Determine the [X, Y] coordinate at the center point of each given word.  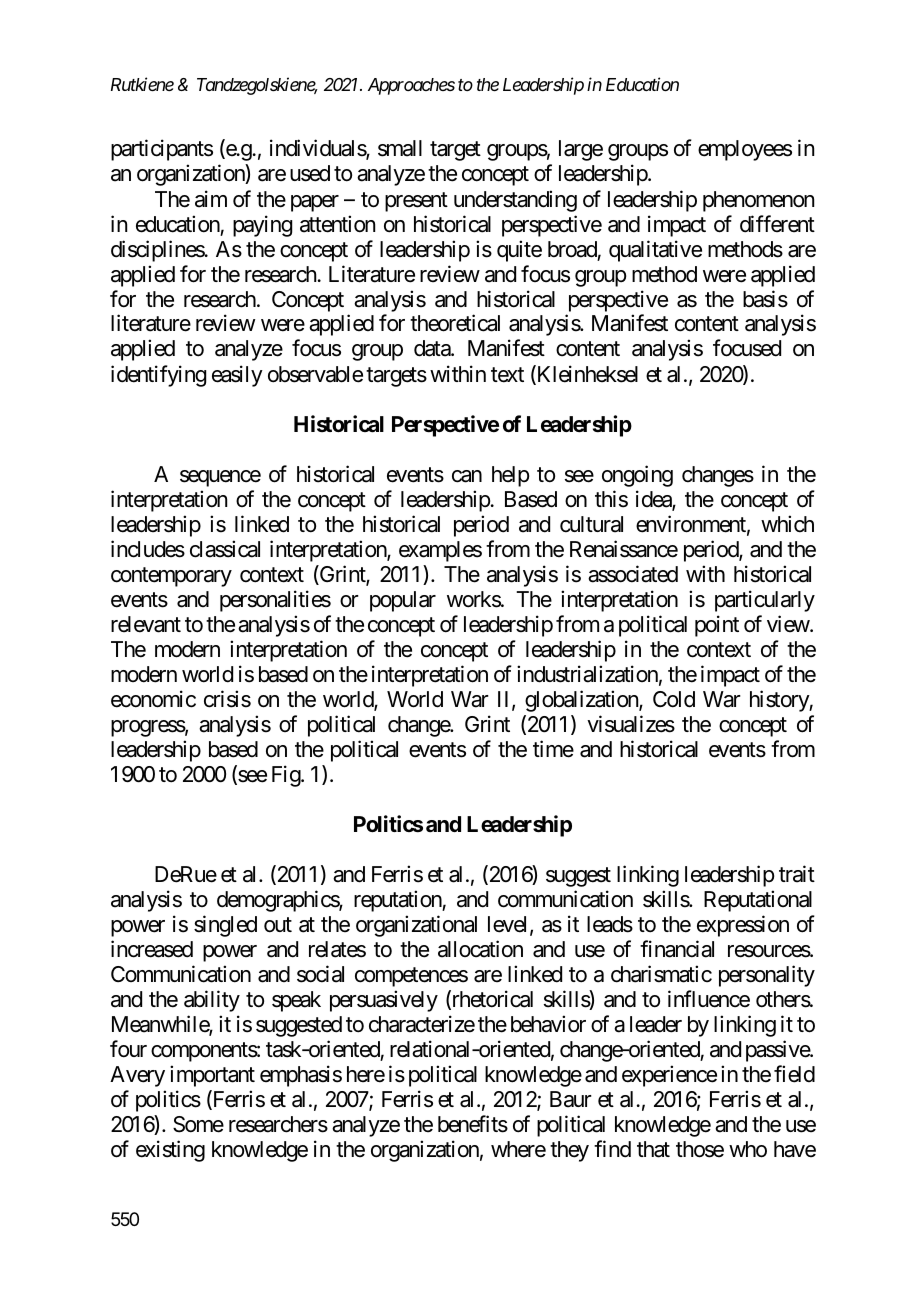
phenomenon [758, 201]
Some [198, 1124]
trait [797, 874]
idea [654, 500]
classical [225, 549]
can [467, 476]
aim [211, 199]
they [569, 1151]
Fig [287, 776]
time [553, 749]
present [416, 202]
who [748, 1149]
